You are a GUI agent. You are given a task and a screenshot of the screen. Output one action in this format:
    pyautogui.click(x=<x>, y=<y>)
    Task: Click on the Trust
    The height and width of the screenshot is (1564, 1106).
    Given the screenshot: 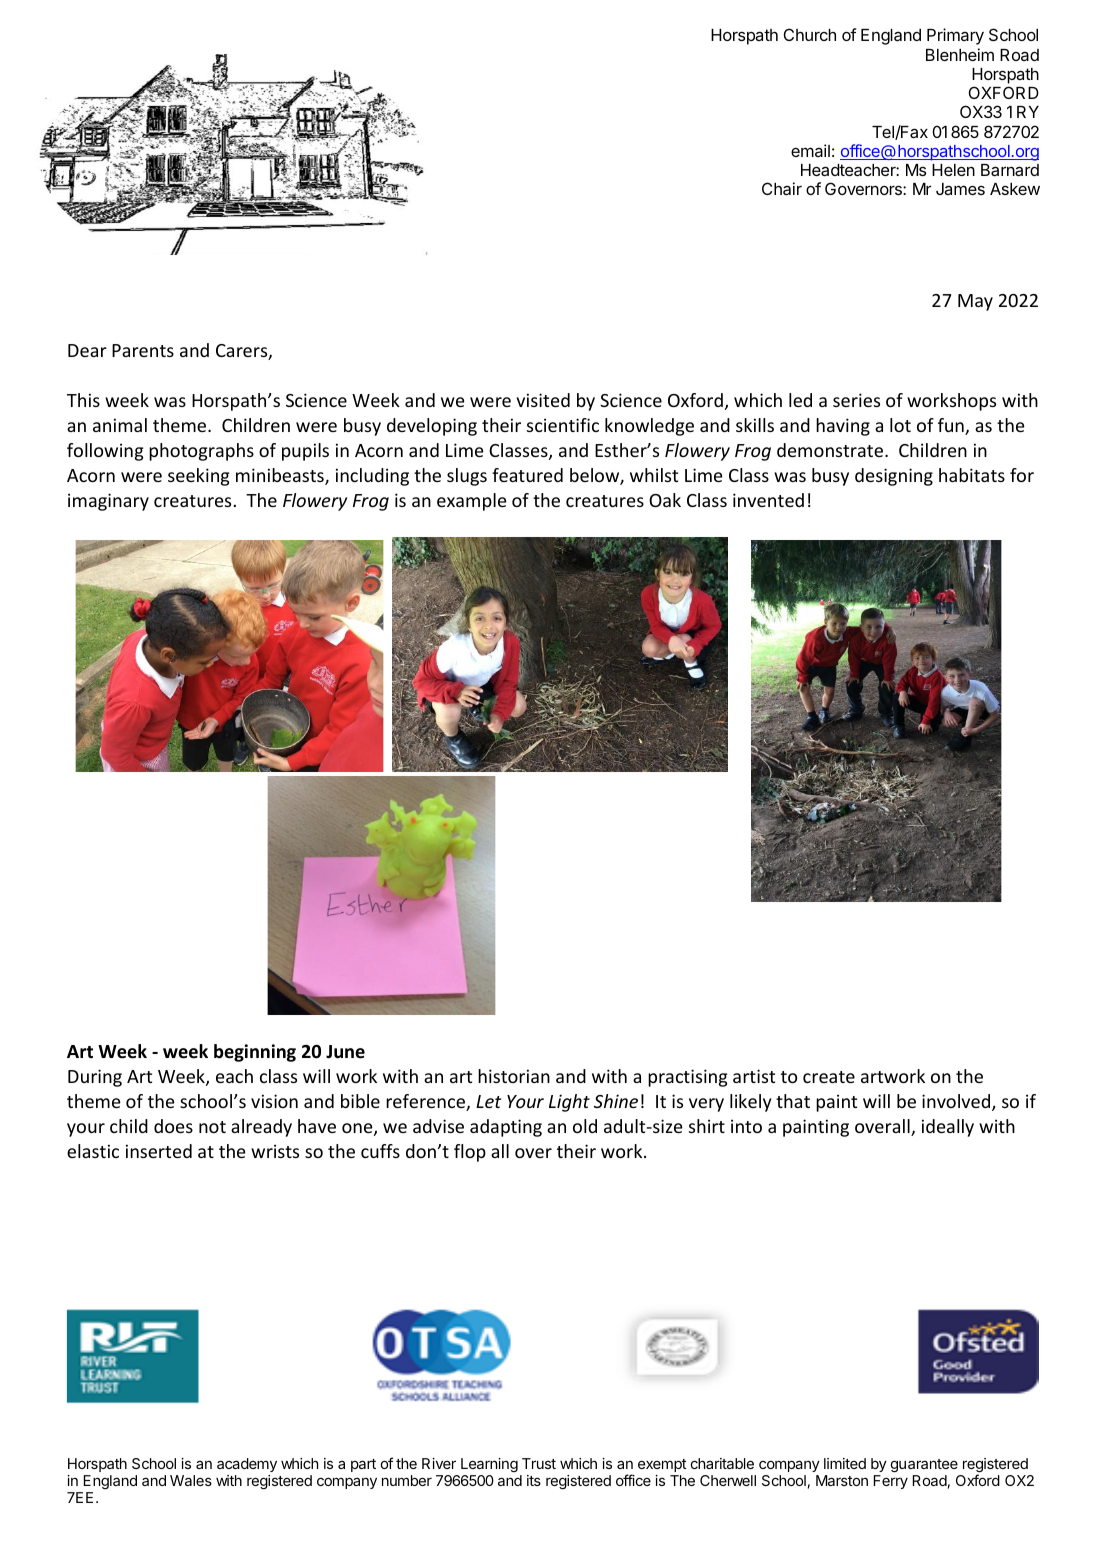 What is the action you would take?
    pyautogui.click(x=539, y=1463)
